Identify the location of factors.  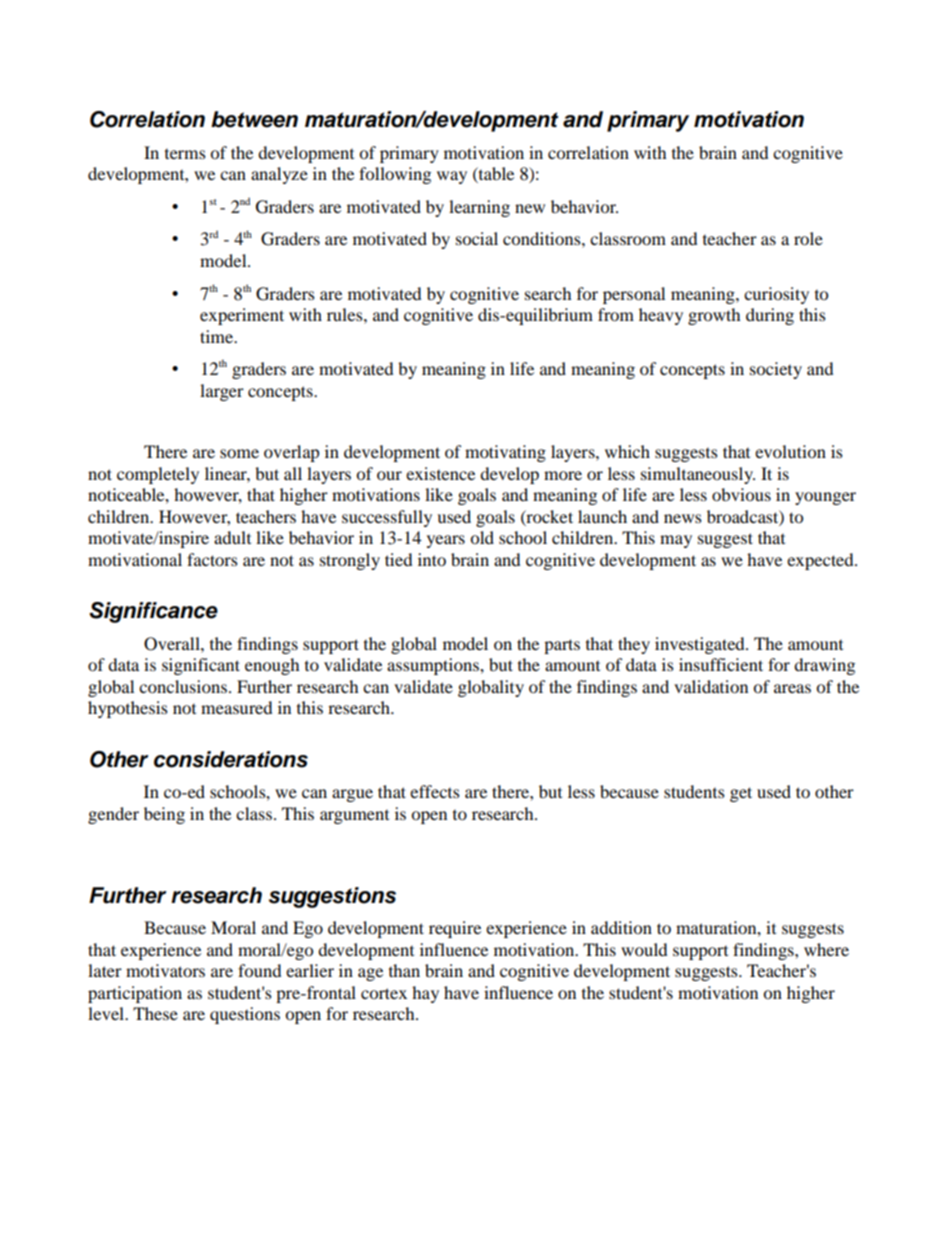
(212, 559).
